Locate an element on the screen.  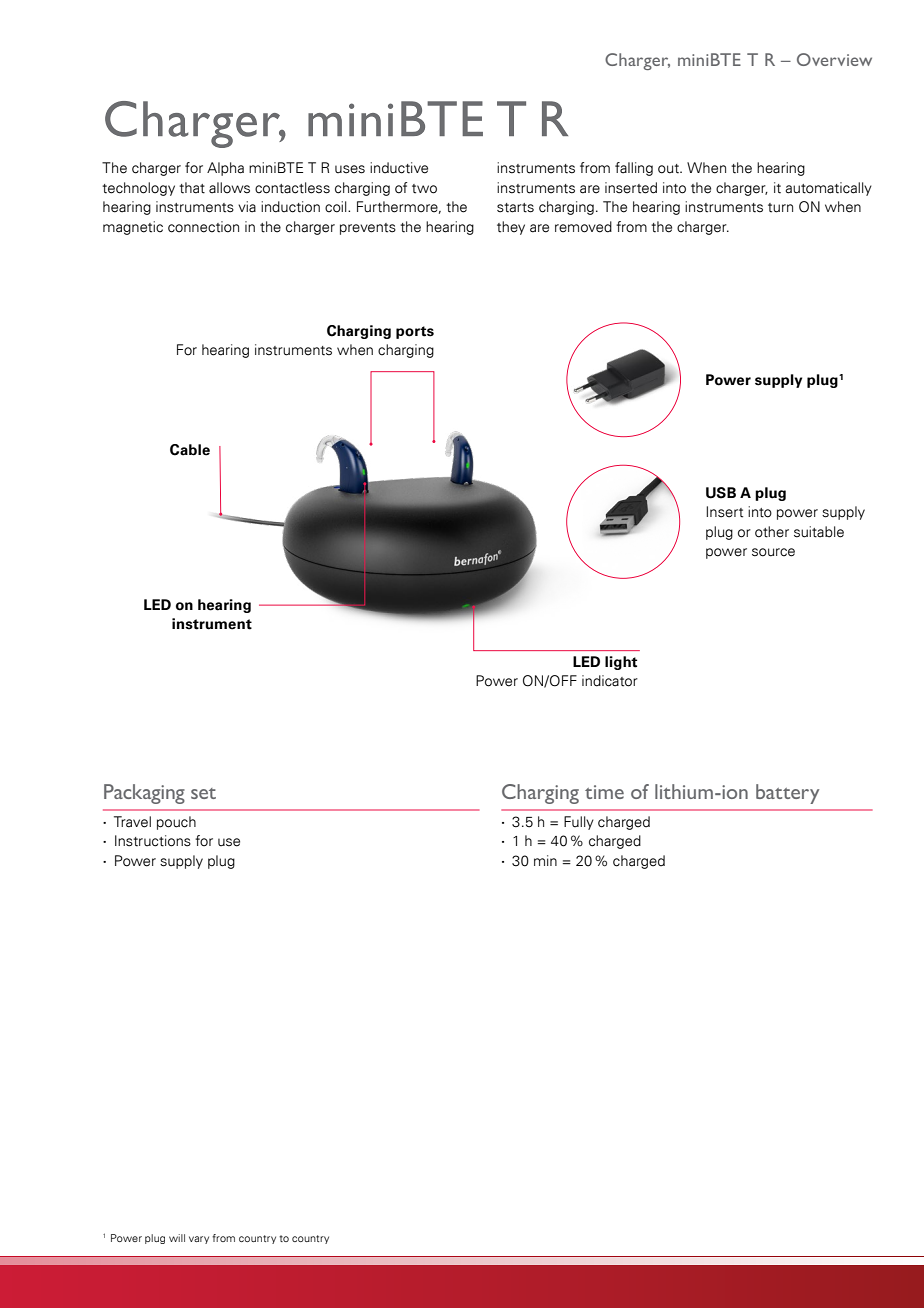
set is located at coordinates (203, 793).
